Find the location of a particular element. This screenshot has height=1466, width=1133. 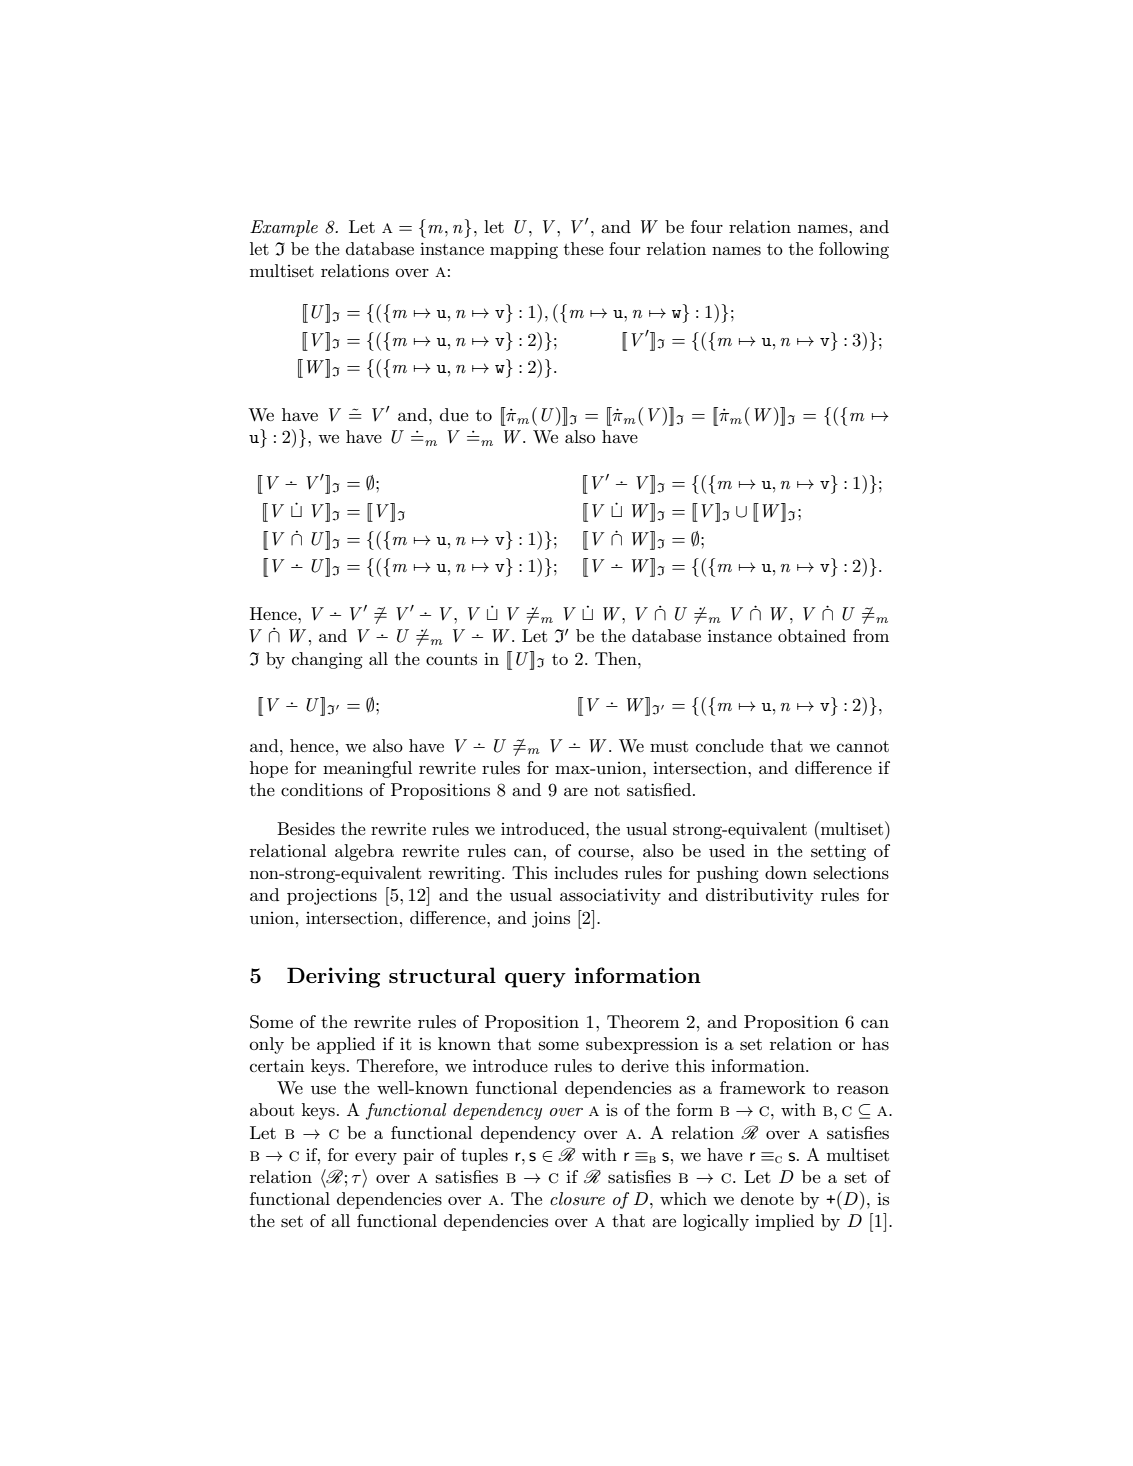

closure is located at coordinates (577, 1198).
